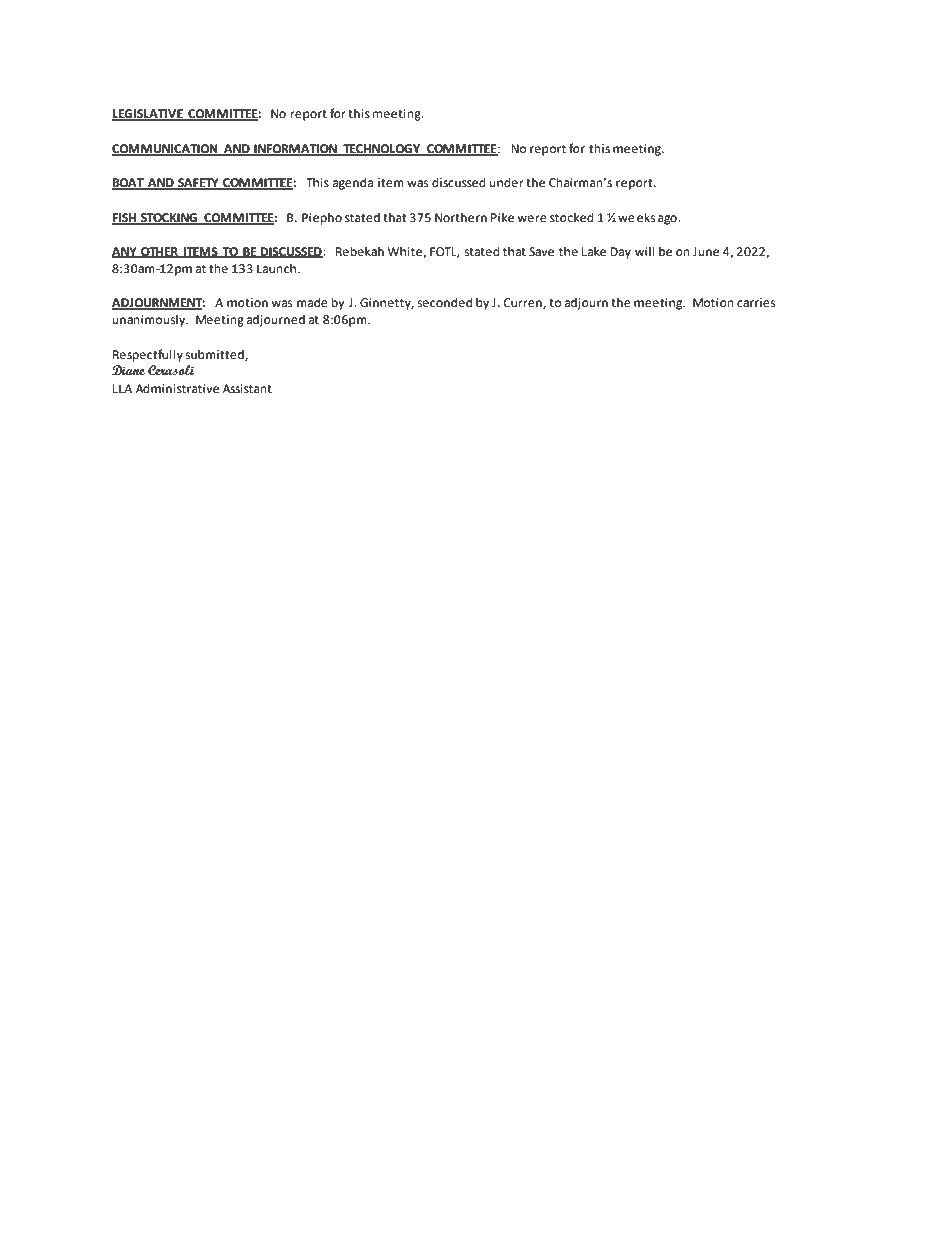 The width and height of the screenshot is (952, 1233). I want to click on under, so click(507, 183).
